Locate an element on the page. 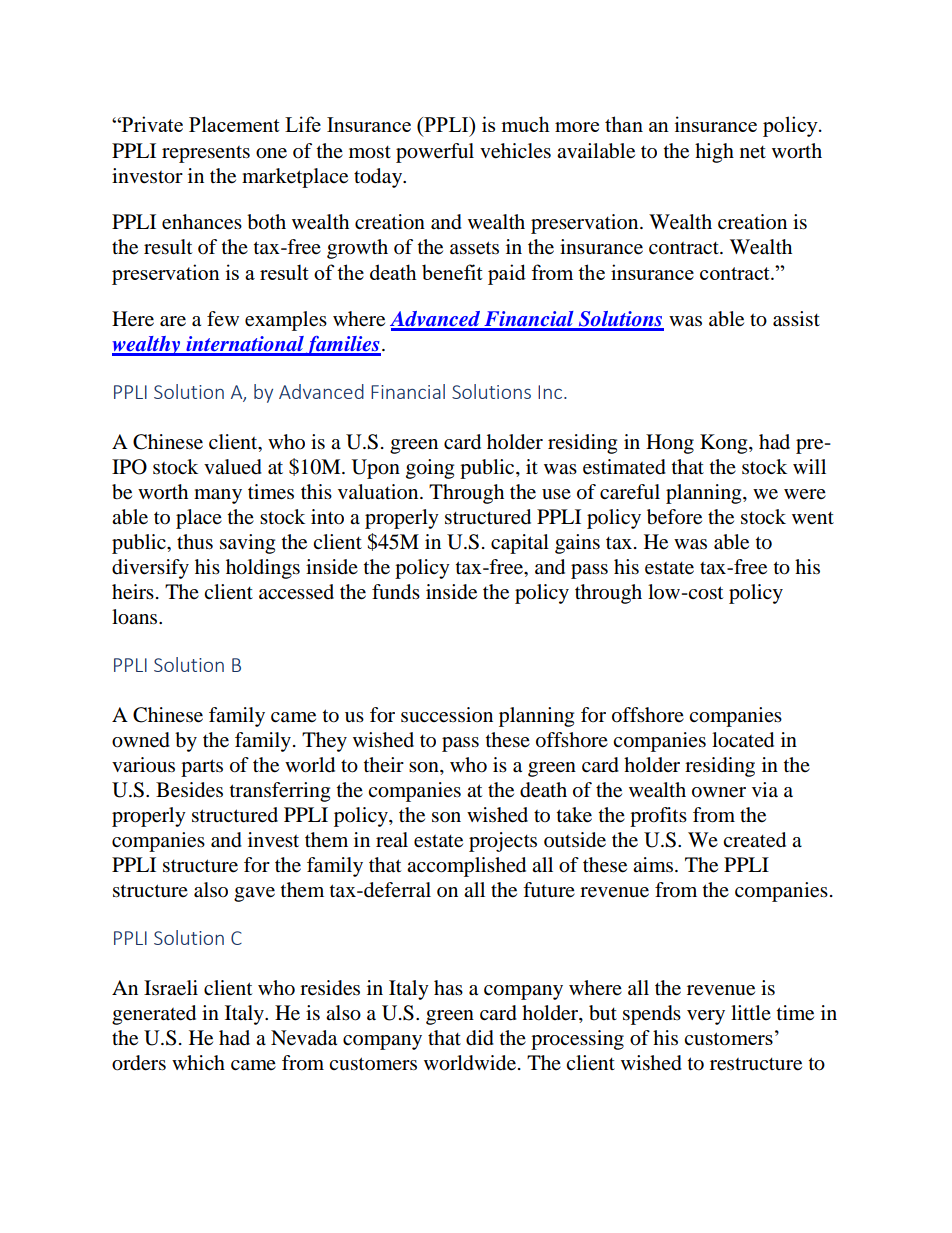 The height and width of the document is (1233, 952). high is located at coordinates (714, 153).
